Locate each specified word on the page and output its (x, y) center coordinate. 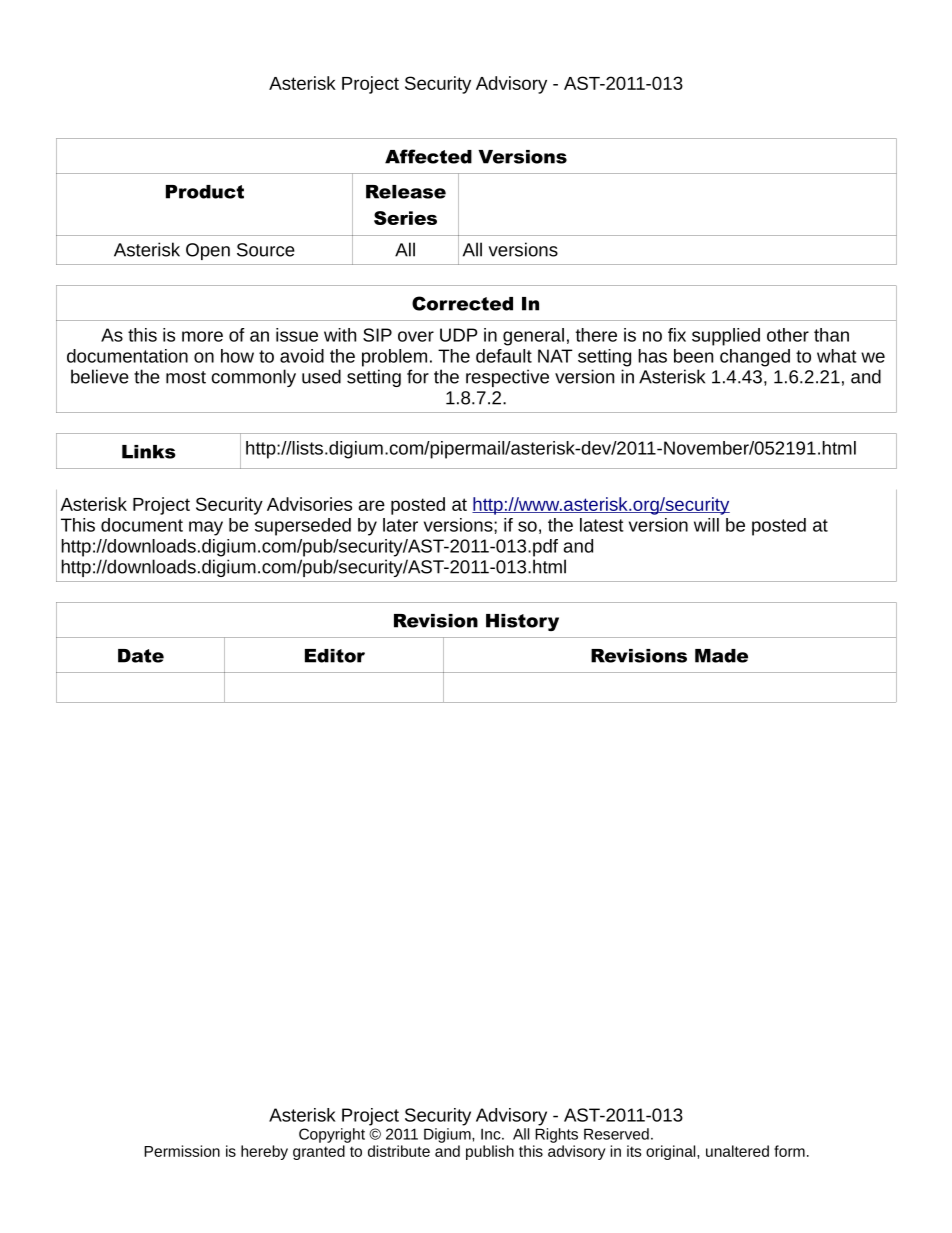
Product (205, 192)
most (186, 377)
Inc (492, 1134)
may (206, 528)
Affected (428, 156)
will (706, 525)
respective (507, 378)
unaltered (737, 1151)
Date (141, 656)
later (400, 525)
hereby (264, 1152)
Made (721, 656)
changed (755, 358)
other (788, 335)
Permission (182, 1151)
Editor (335, 656)
